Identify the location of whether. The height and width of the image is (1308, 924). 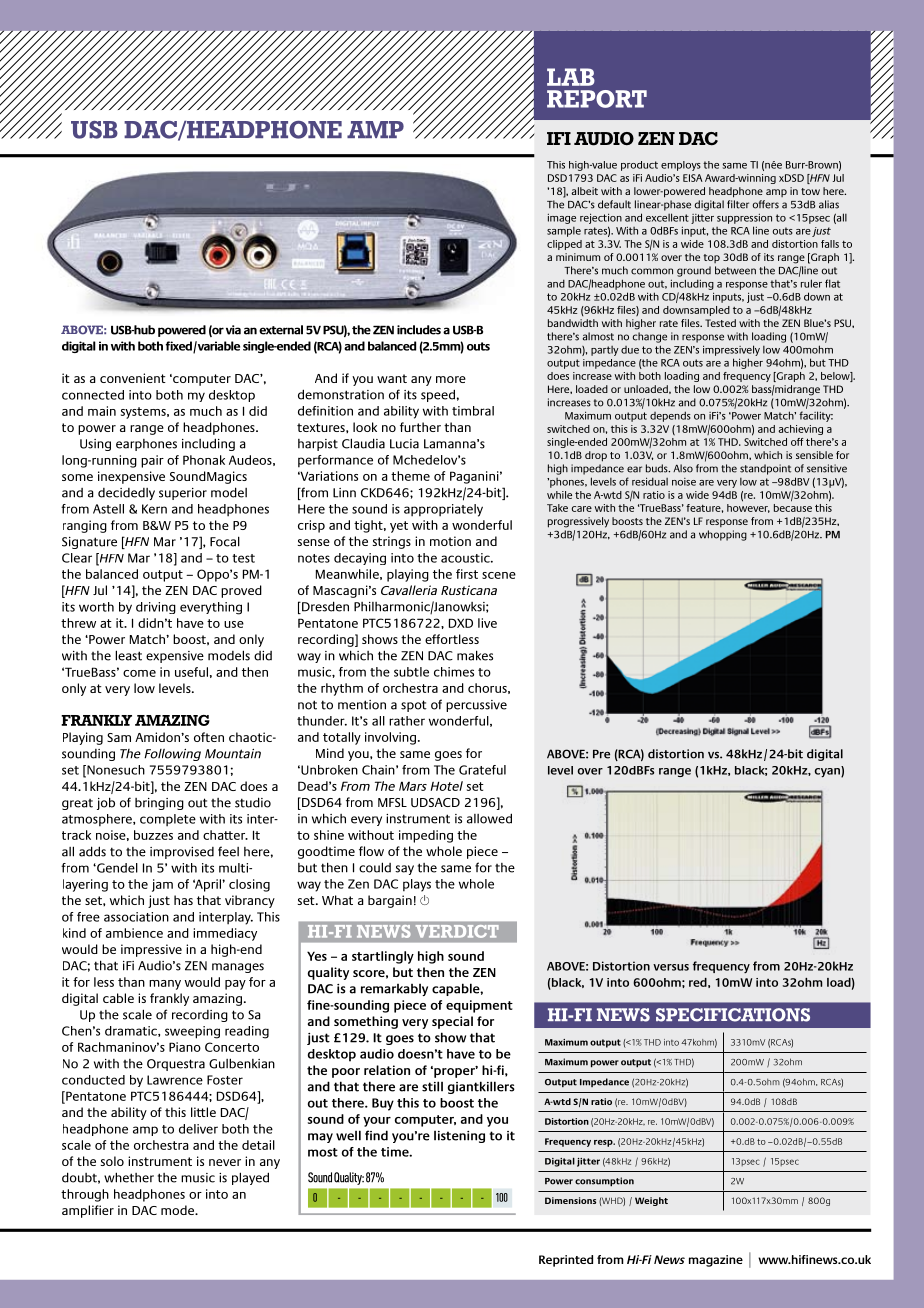
(129, 1177).
